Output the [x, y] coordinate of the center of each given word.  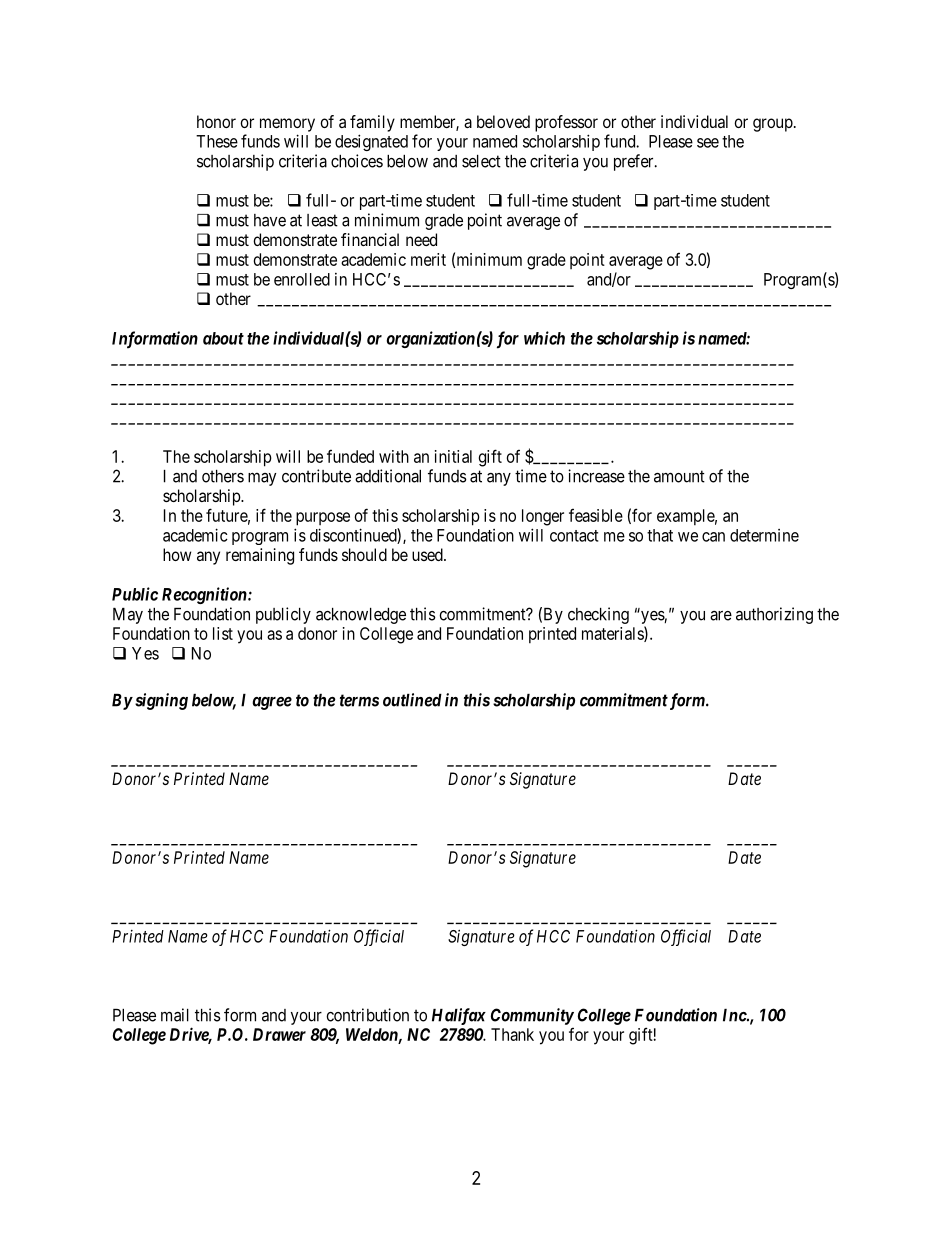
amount [679, 476]
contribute [316, 476]
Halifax [459, 1016]
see [708, 143]
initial [453, 456]
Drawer [279, 1034]
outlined [412, 700]
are [721, 616]
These [217, 141]
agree [272, 703]
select [481, 161]
